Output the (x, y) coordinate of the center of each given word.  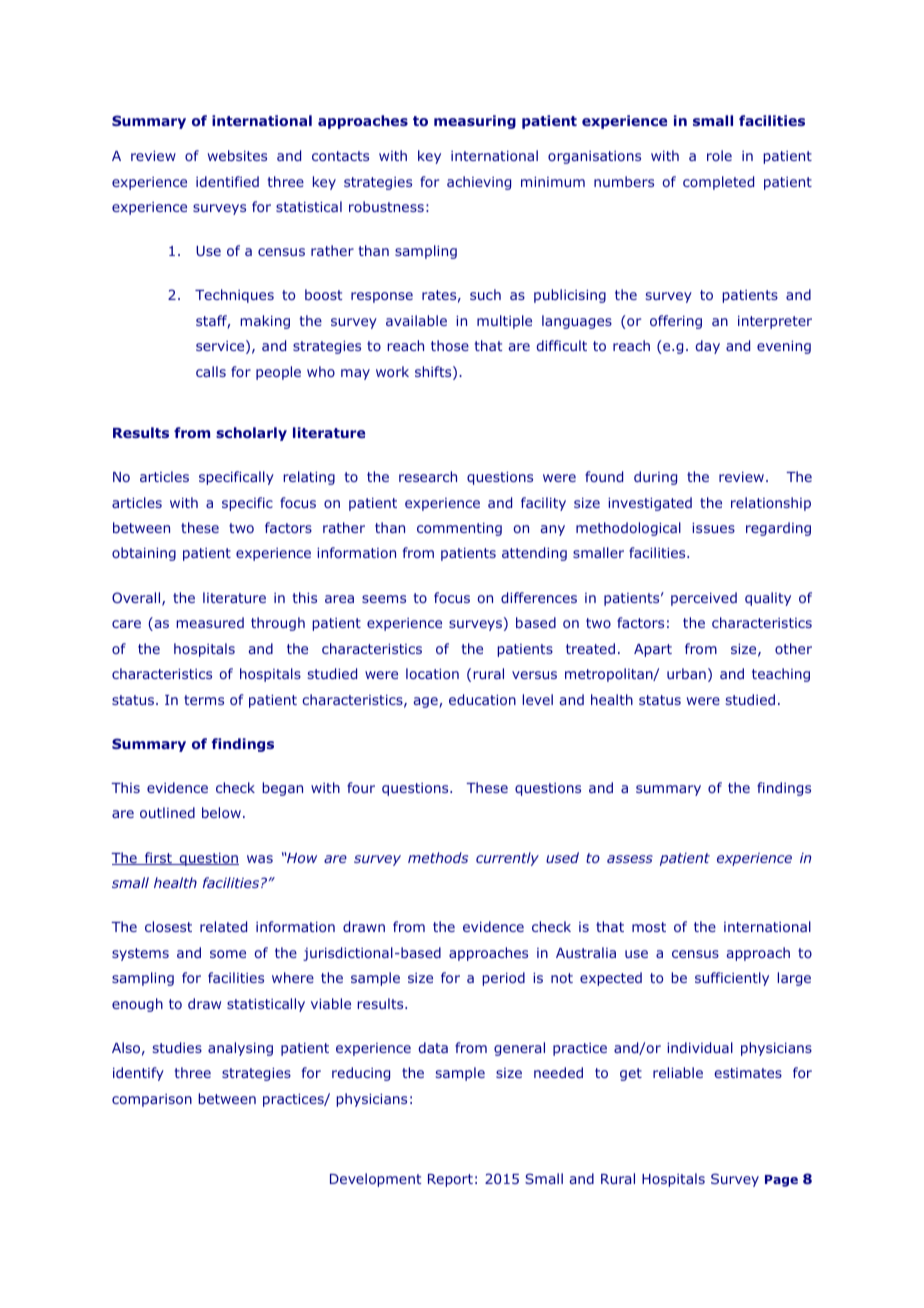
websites (237, 155)
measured (210, 622)
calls (211, 371)
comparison (152, 1100)
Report (450, 1180)
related (223, 926)
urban (686, 673)
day (707, 347)
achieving (479, 183)
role (719, 155)
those (450, 345)
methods (438, 857)
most (649, 927)
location (432, 673)
